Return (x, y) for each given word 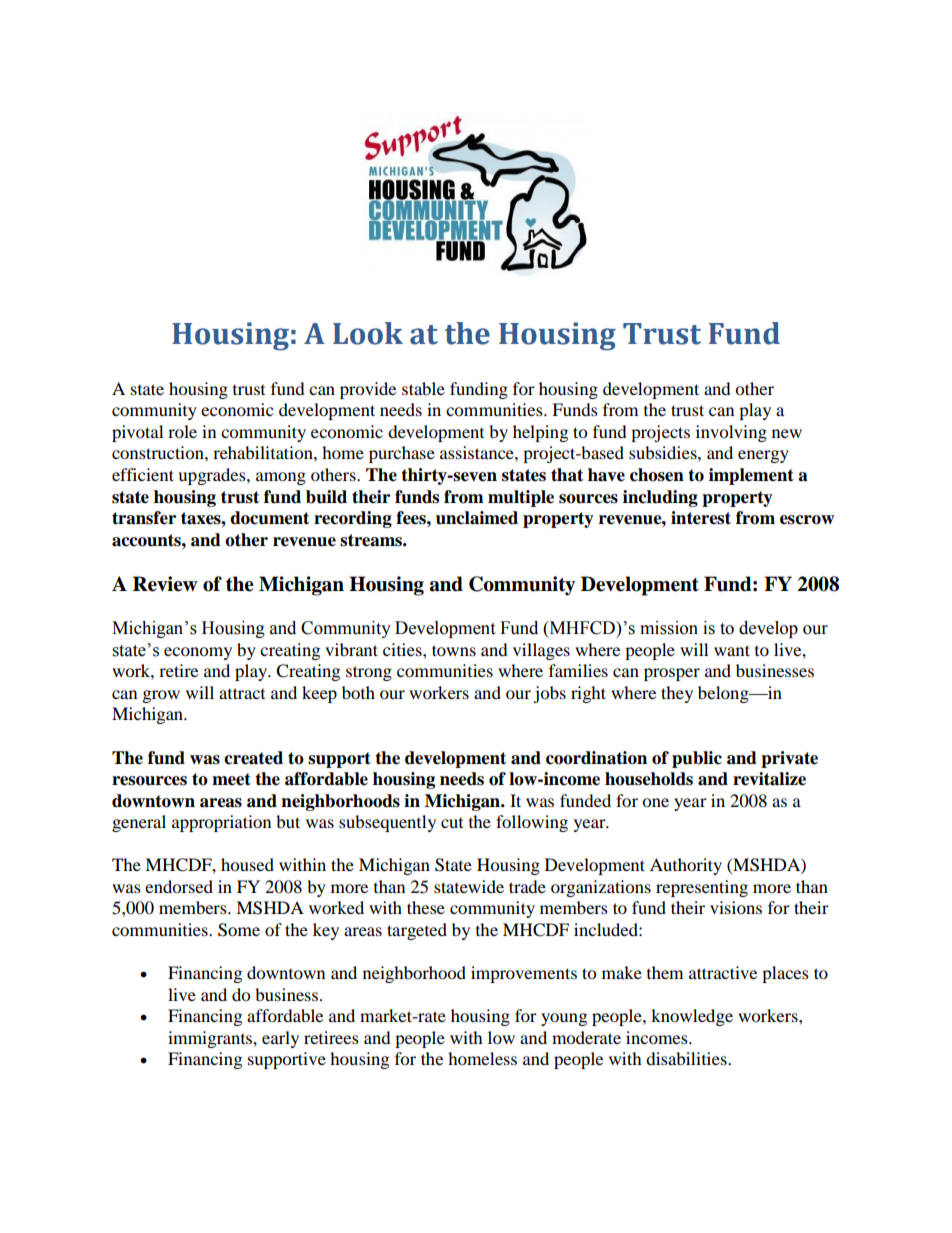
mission (669, 628)
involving (731, 433)
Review (165, 584)
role (182, 431)
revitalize (769, 779)
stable (423, 388)
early (280, 1039)
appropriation (221, 823)
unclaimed (477, 518)
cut (452, 823)
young (564, 1019)
